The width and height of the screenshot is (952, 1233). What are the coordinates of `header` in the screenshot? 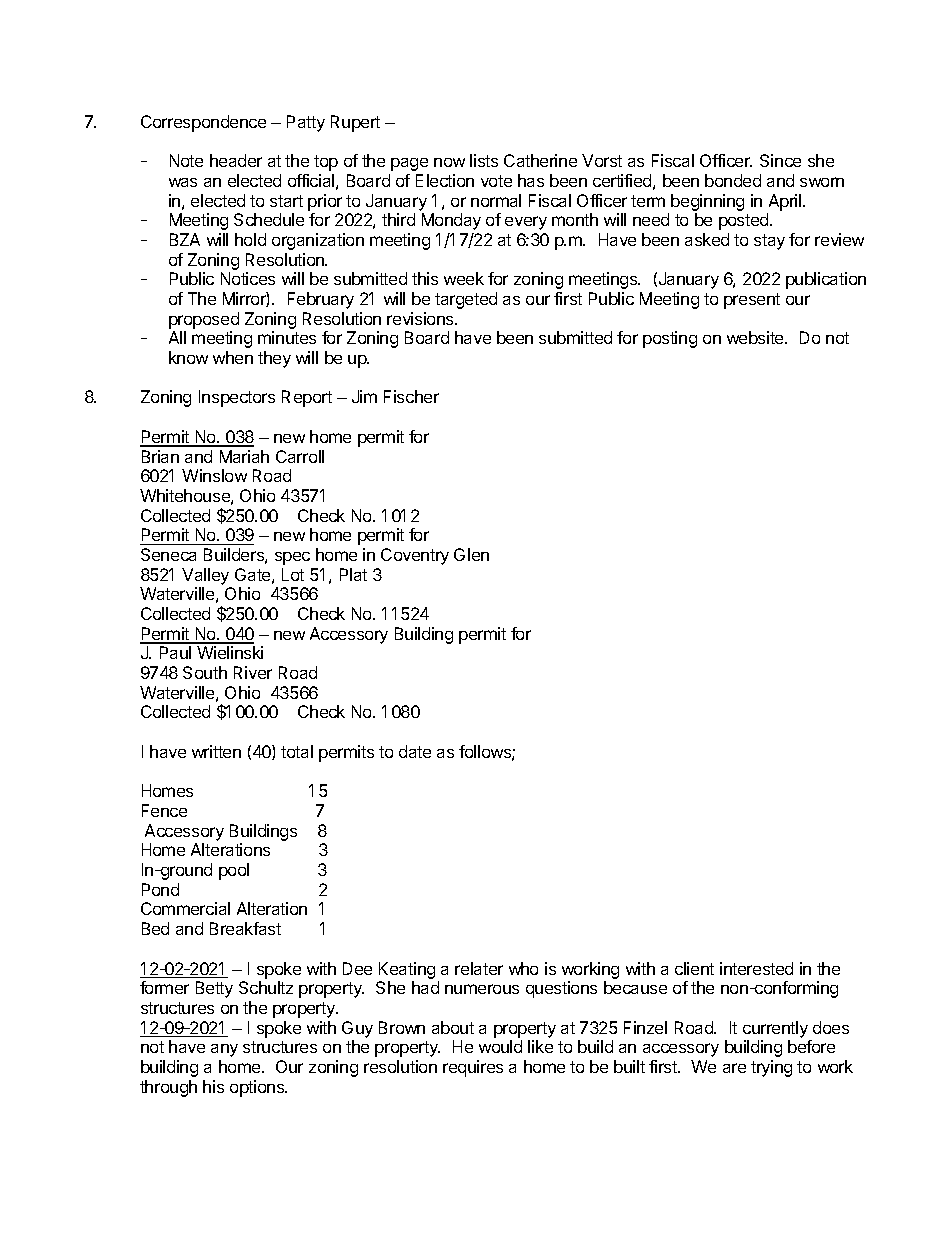 It's located at (236, 160).
